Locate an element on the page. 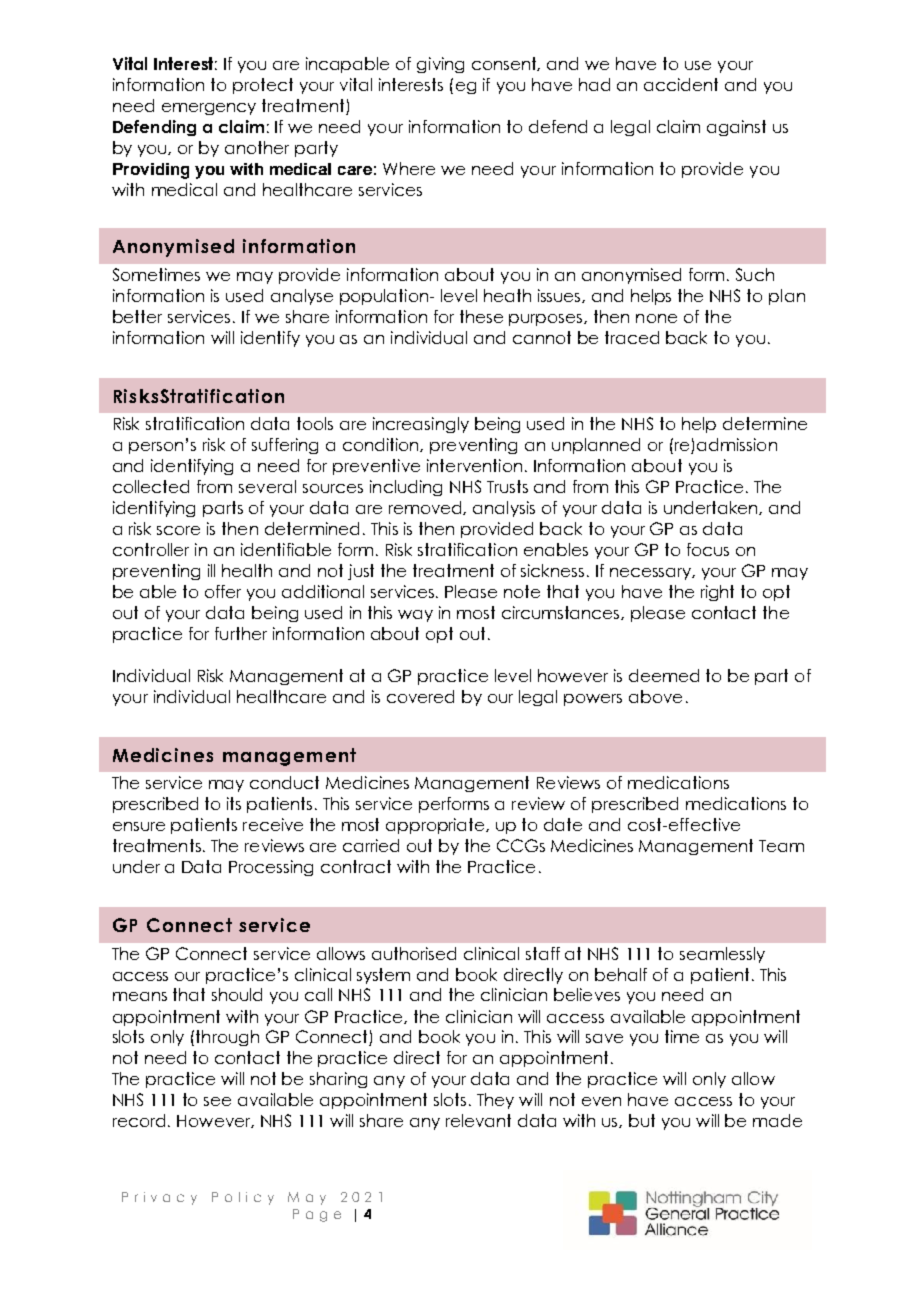  They is located at coordinates (495, 1101).
